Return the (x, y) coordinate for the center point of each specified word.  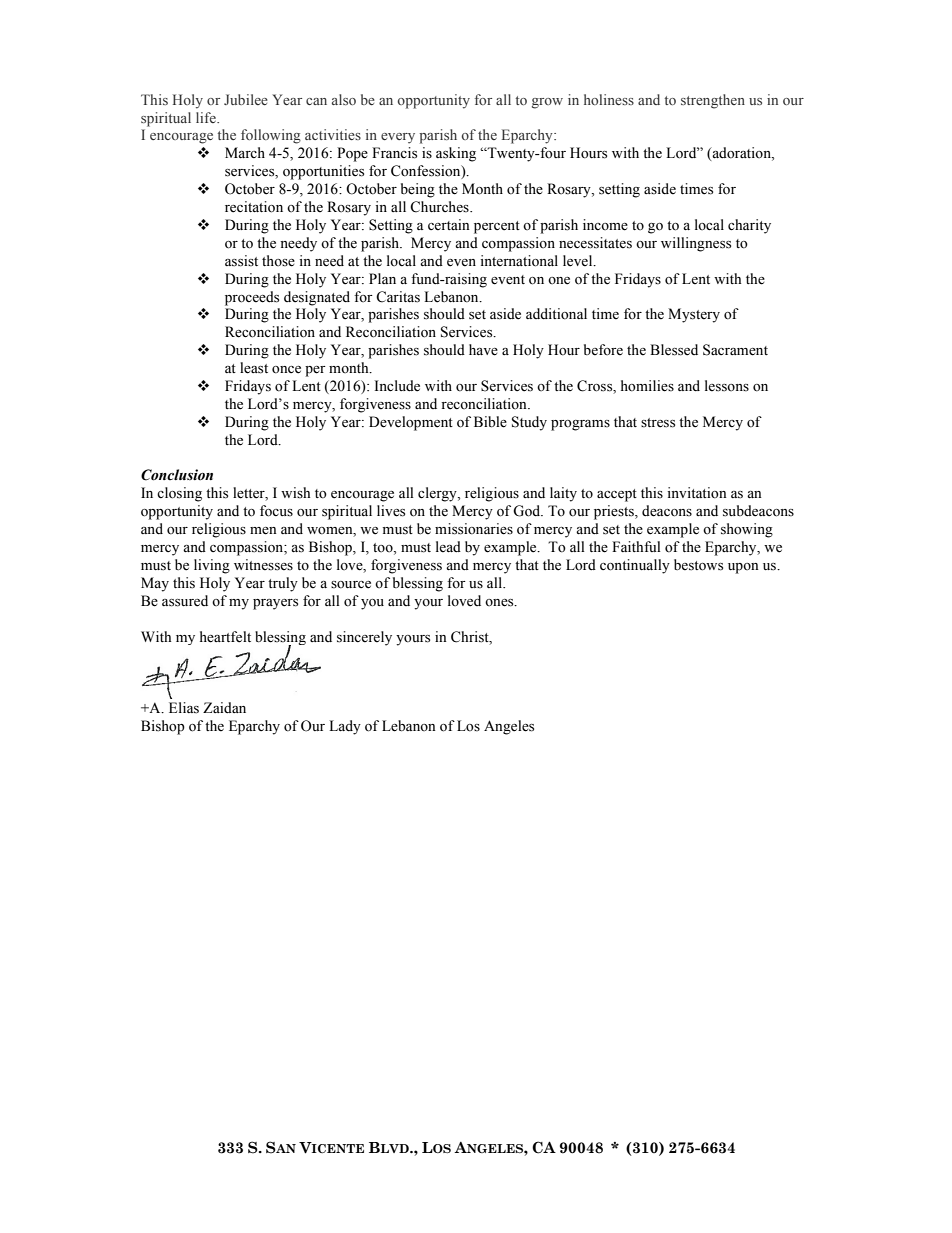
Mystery (694, 315)
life (207, 117)
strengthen (713, 101)
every (398, 138)
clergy (438, 494)
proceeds (252, 298)
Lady (345, 727)
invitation (697, 493)
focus (276, 511)
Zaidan (224, 708)
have (483, 350)
